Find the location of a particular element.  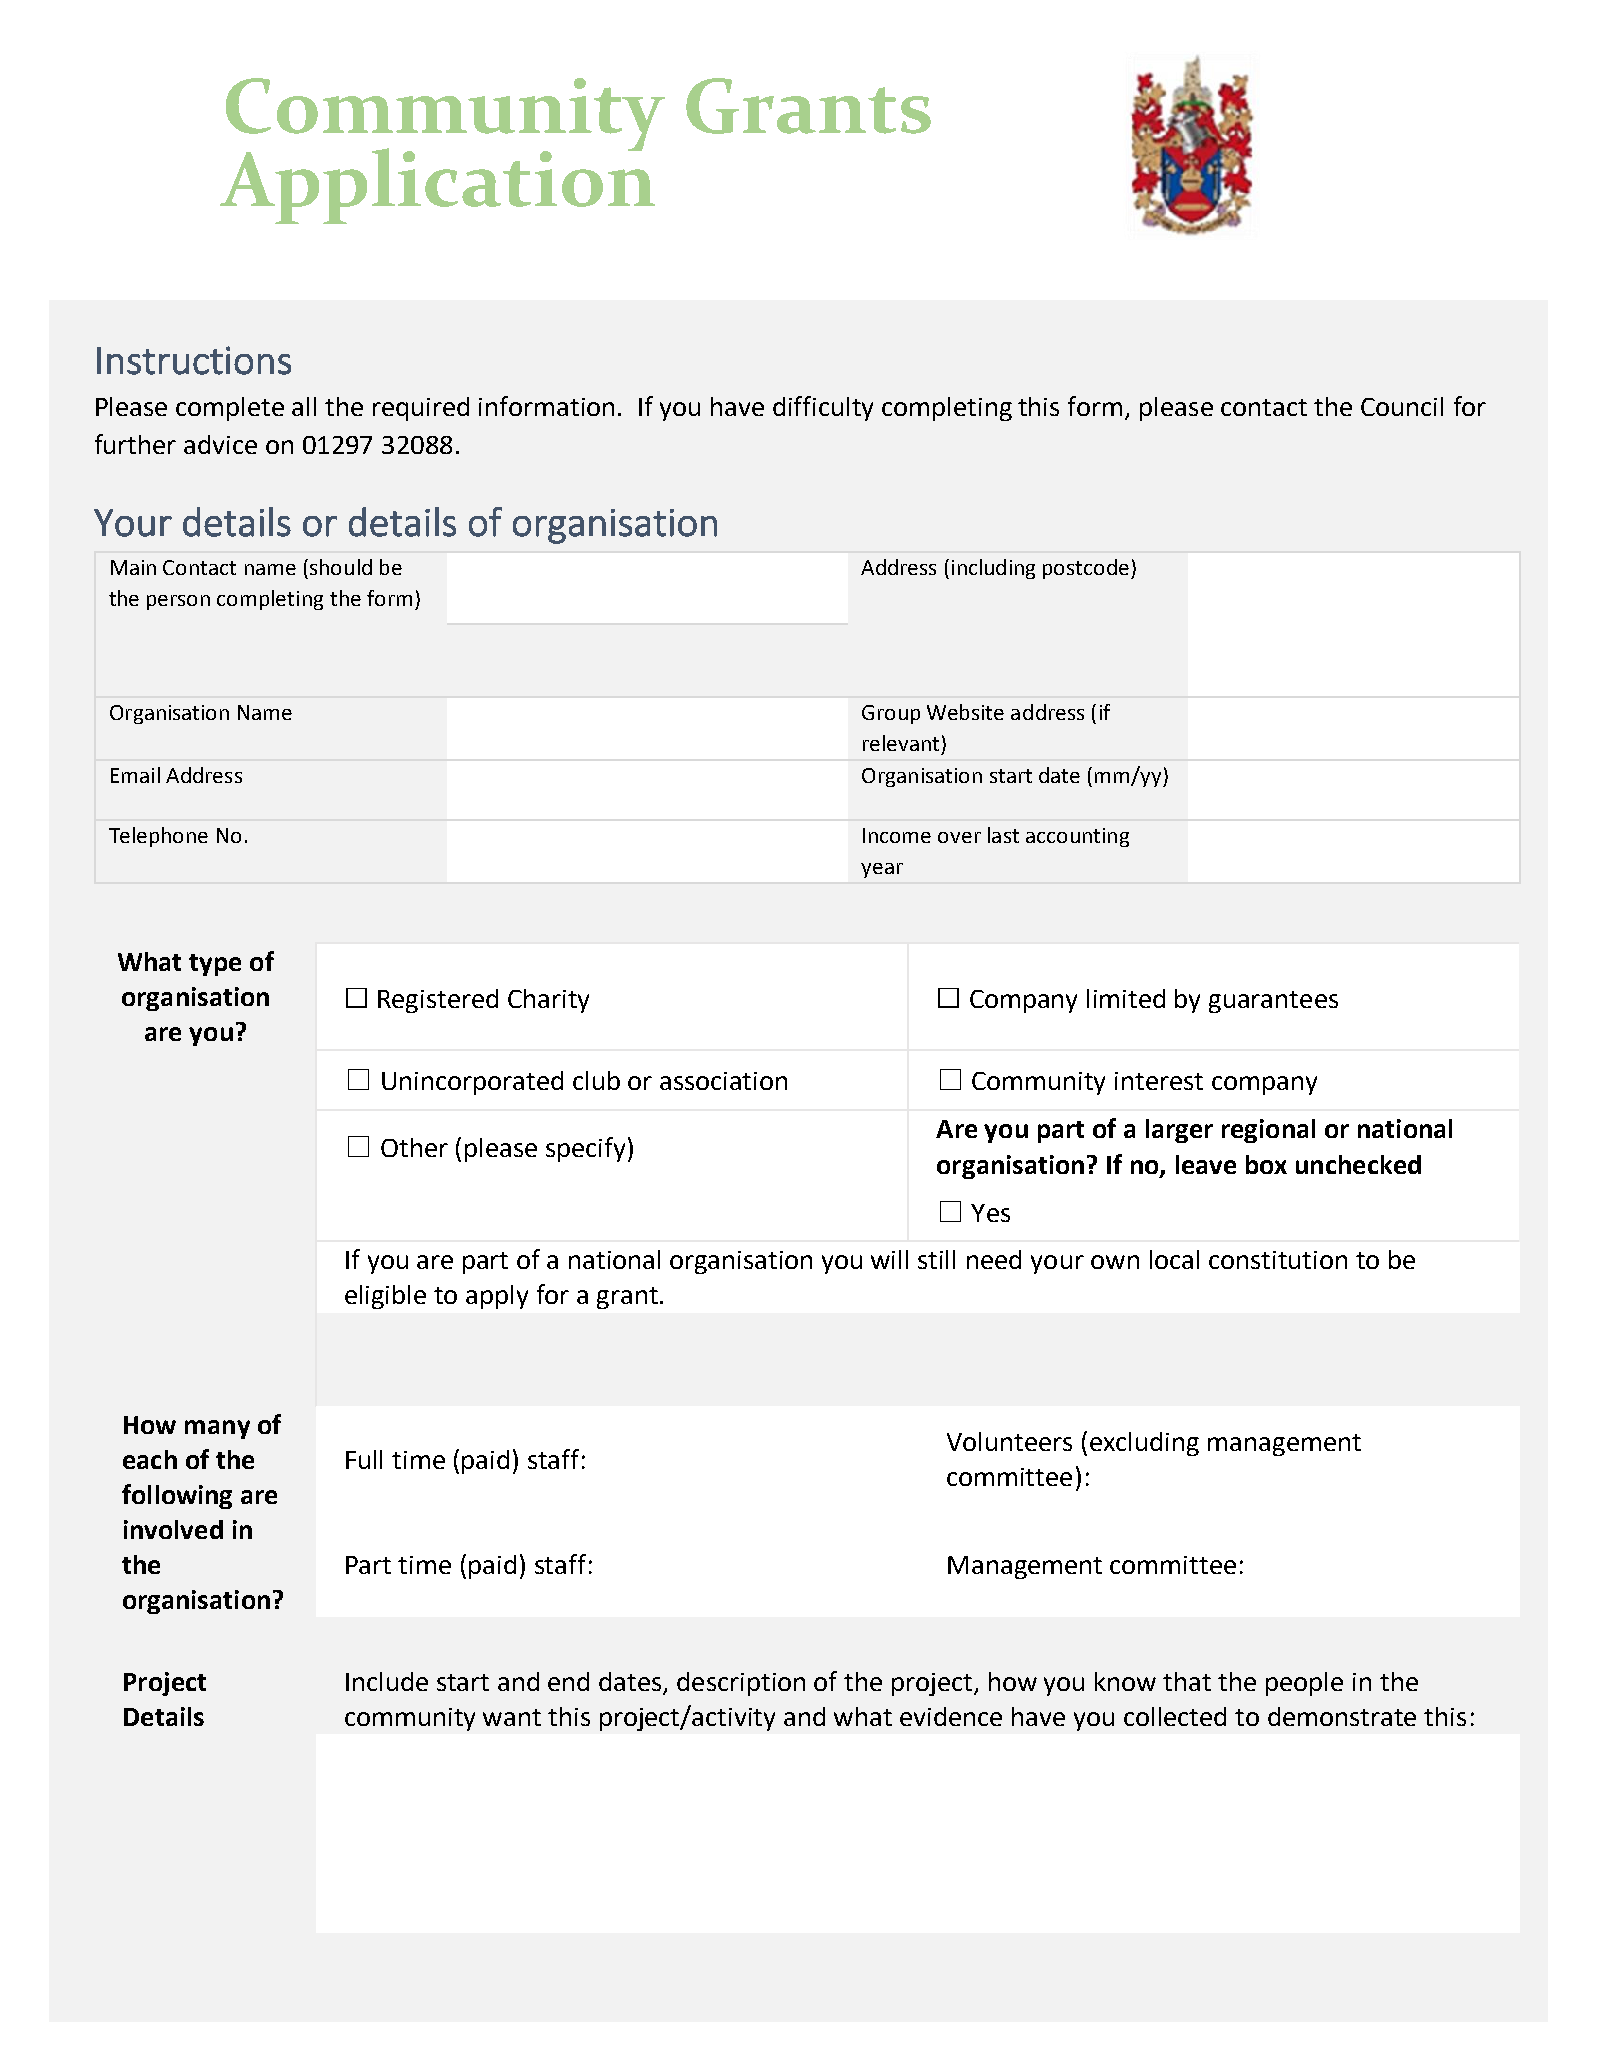

guarantees is located at coordinates (1273, 1002).
